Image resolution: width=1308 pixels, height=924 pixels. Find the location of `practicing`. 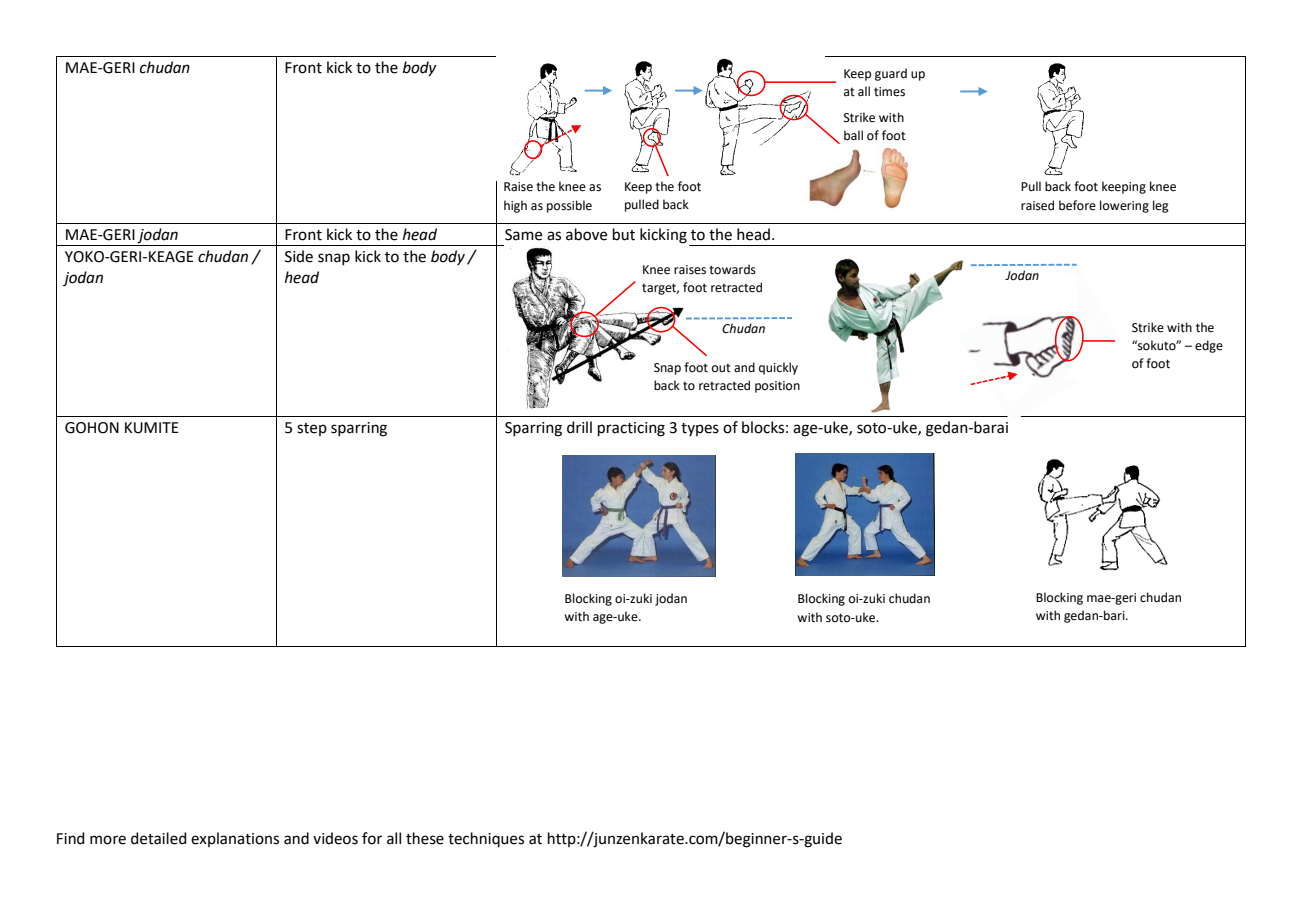

practicing is located at coordinates (631, 429).
